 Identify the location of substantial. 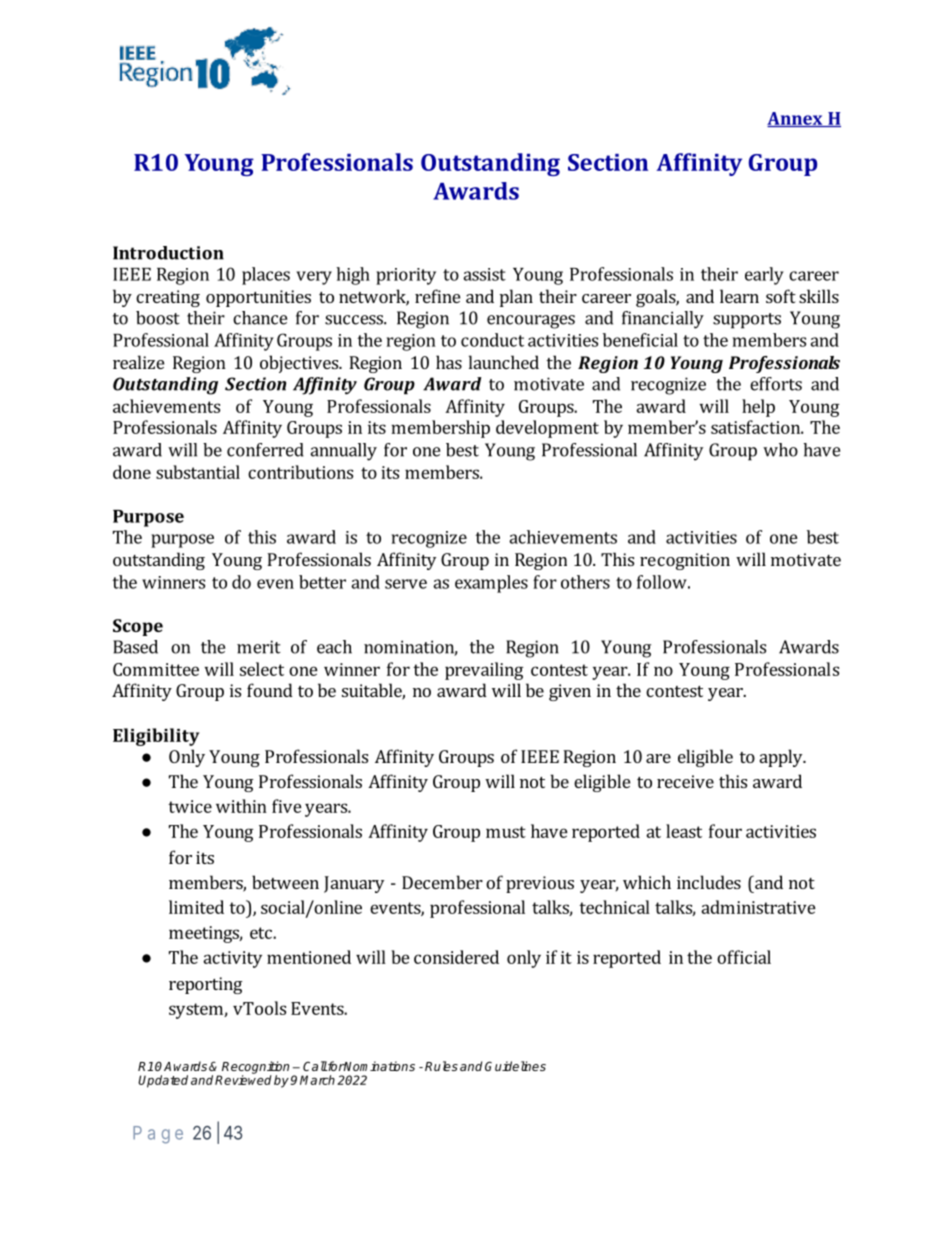
(198, 472).
